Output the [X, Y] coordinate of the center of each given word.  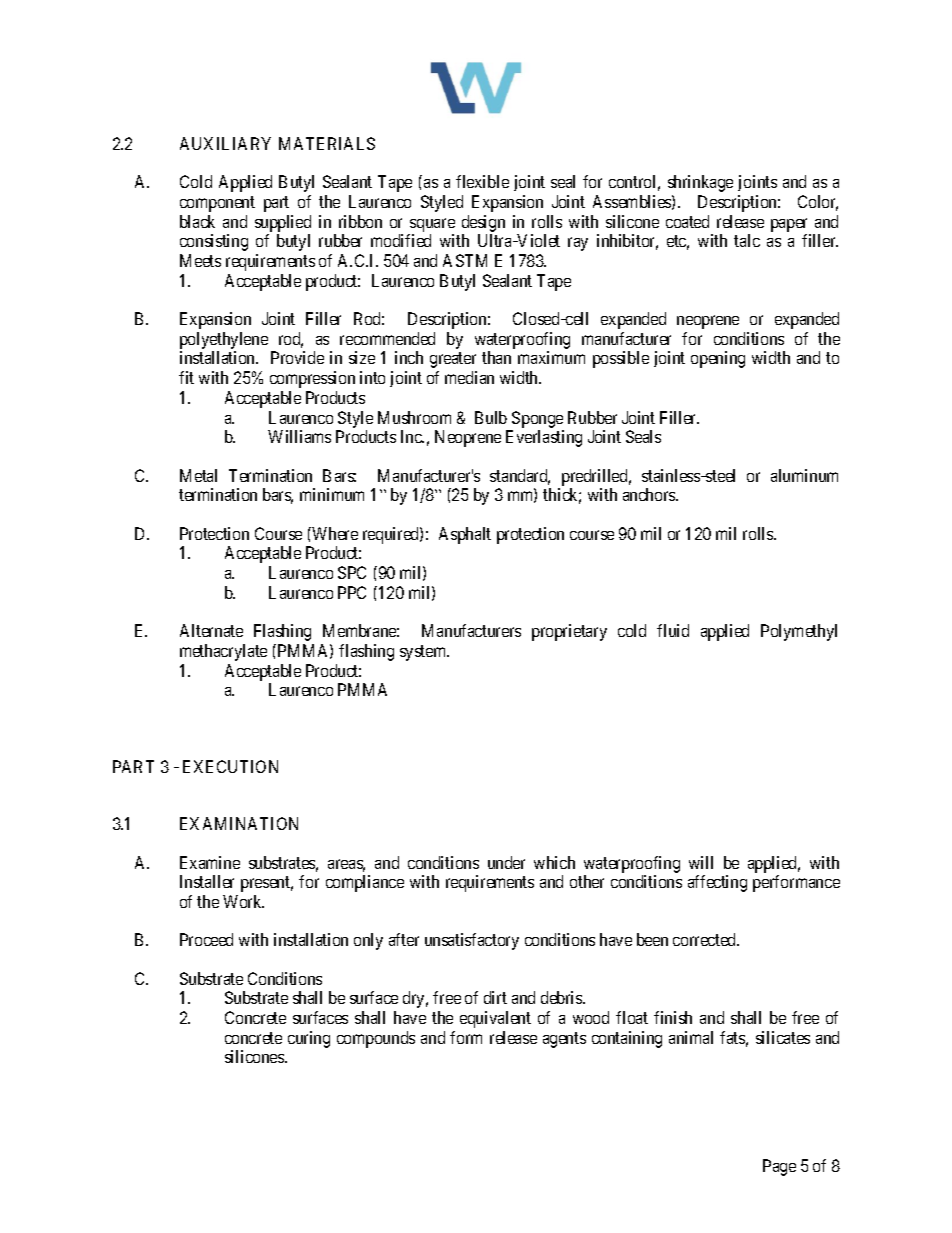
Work [243, 901]
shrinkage [700, 183]
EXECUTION [230, 766]
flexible [482, 181]
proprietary [569, 632]
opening [718, 359]
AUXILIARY [225, 143]
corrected [706, 939]
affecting [717, 883]
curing [309, 1039]
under [506, 862]
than [496, 357]
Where [334, 533]
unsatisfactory [472, 941]
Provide [297, 357]
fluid [673, 630]
